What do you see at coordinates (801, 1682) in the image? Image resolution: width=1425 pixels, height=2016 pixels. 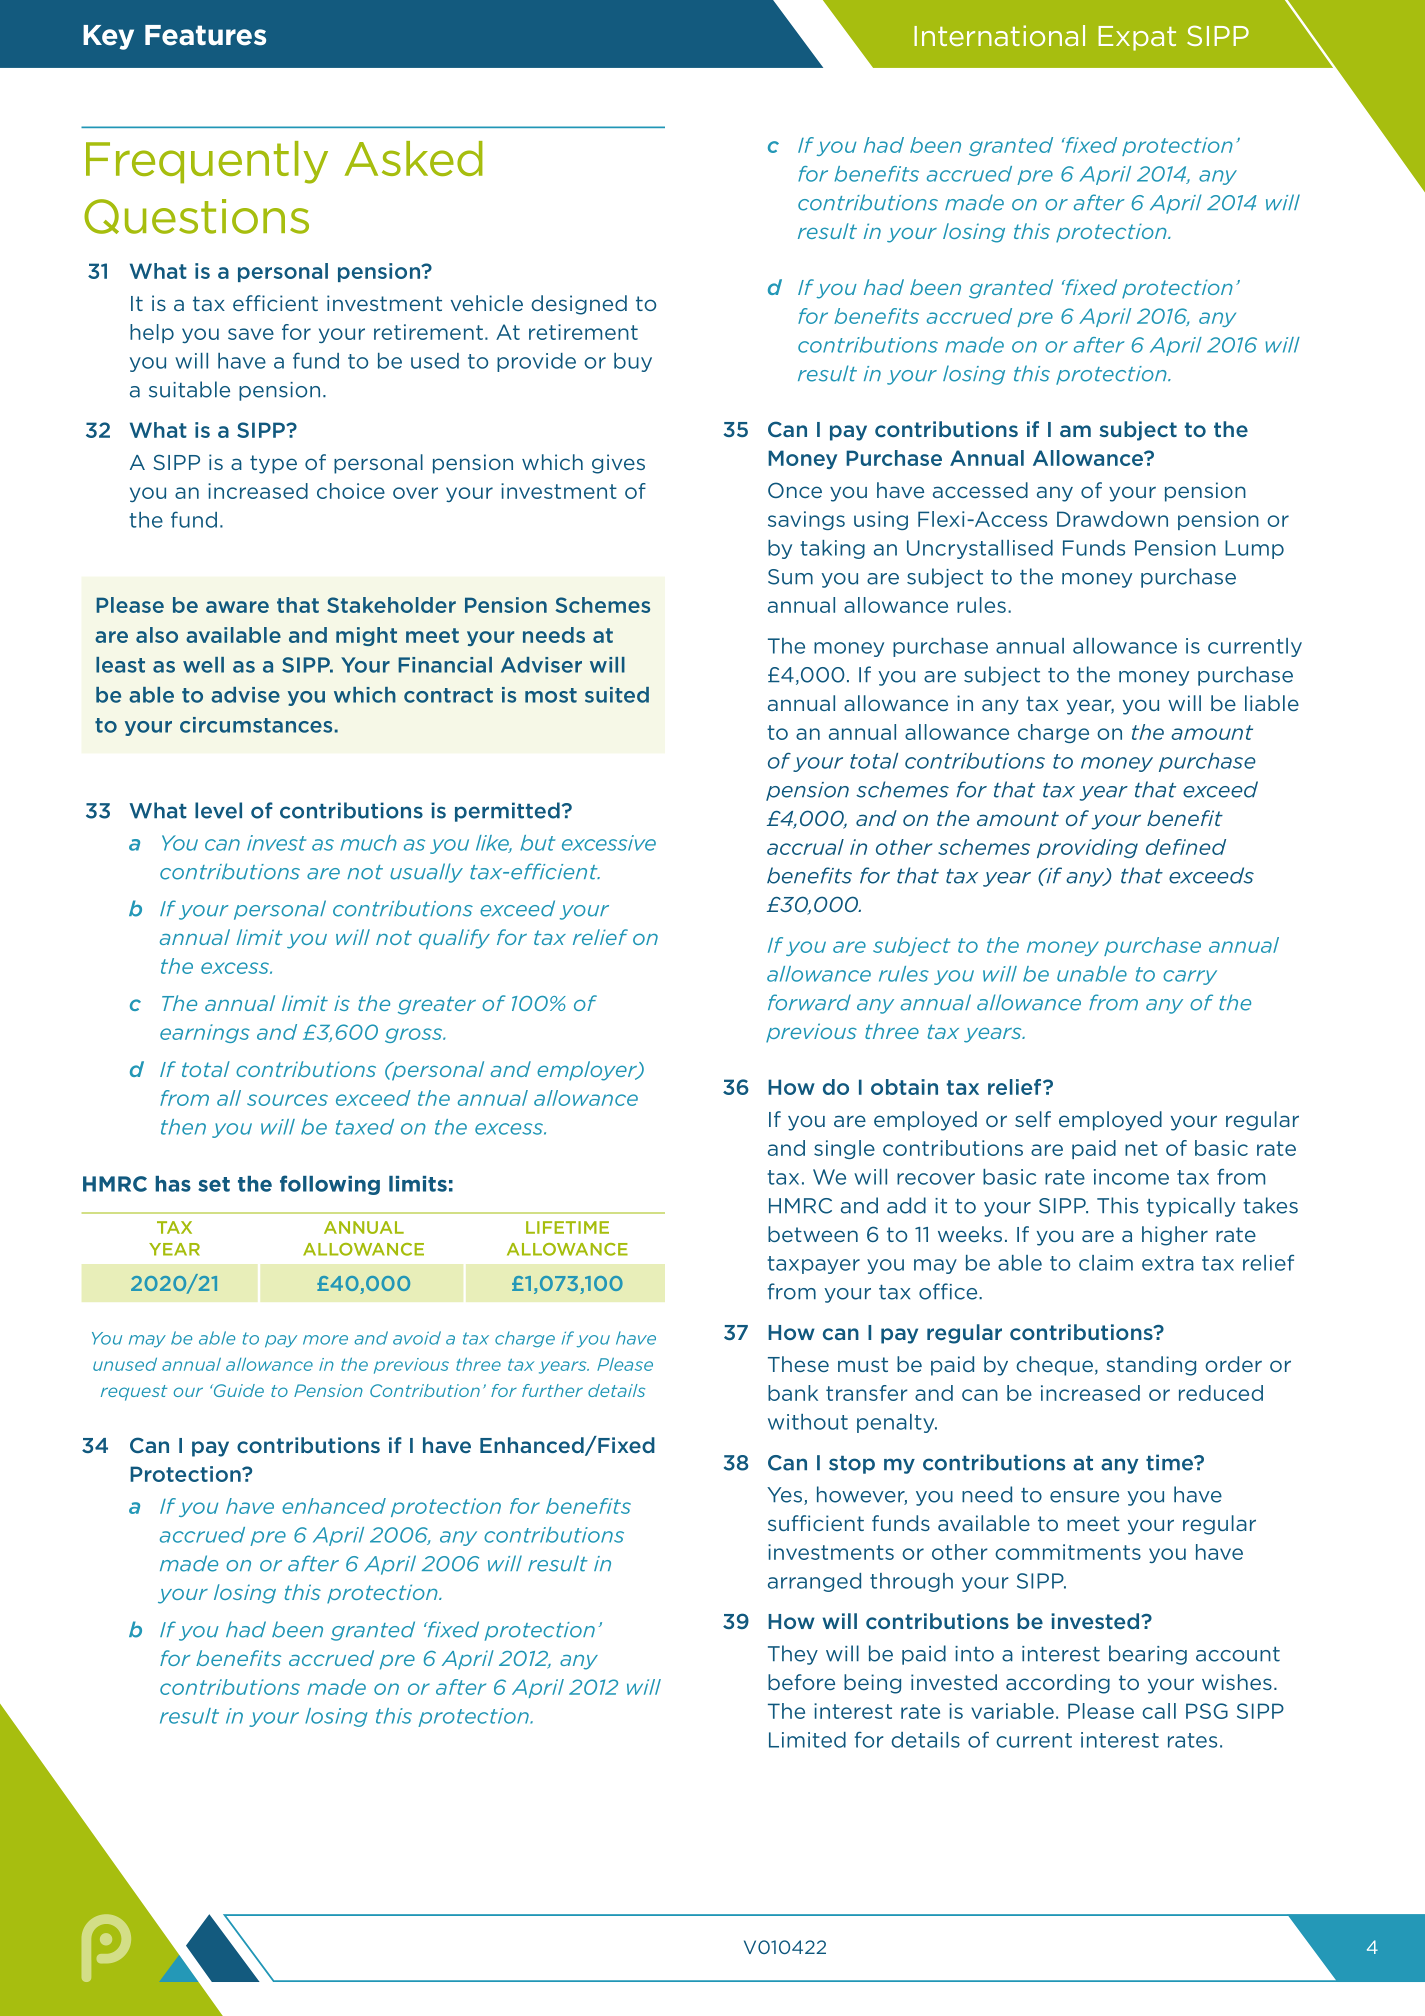 I see `before` at bounding box center [801, 1682].
